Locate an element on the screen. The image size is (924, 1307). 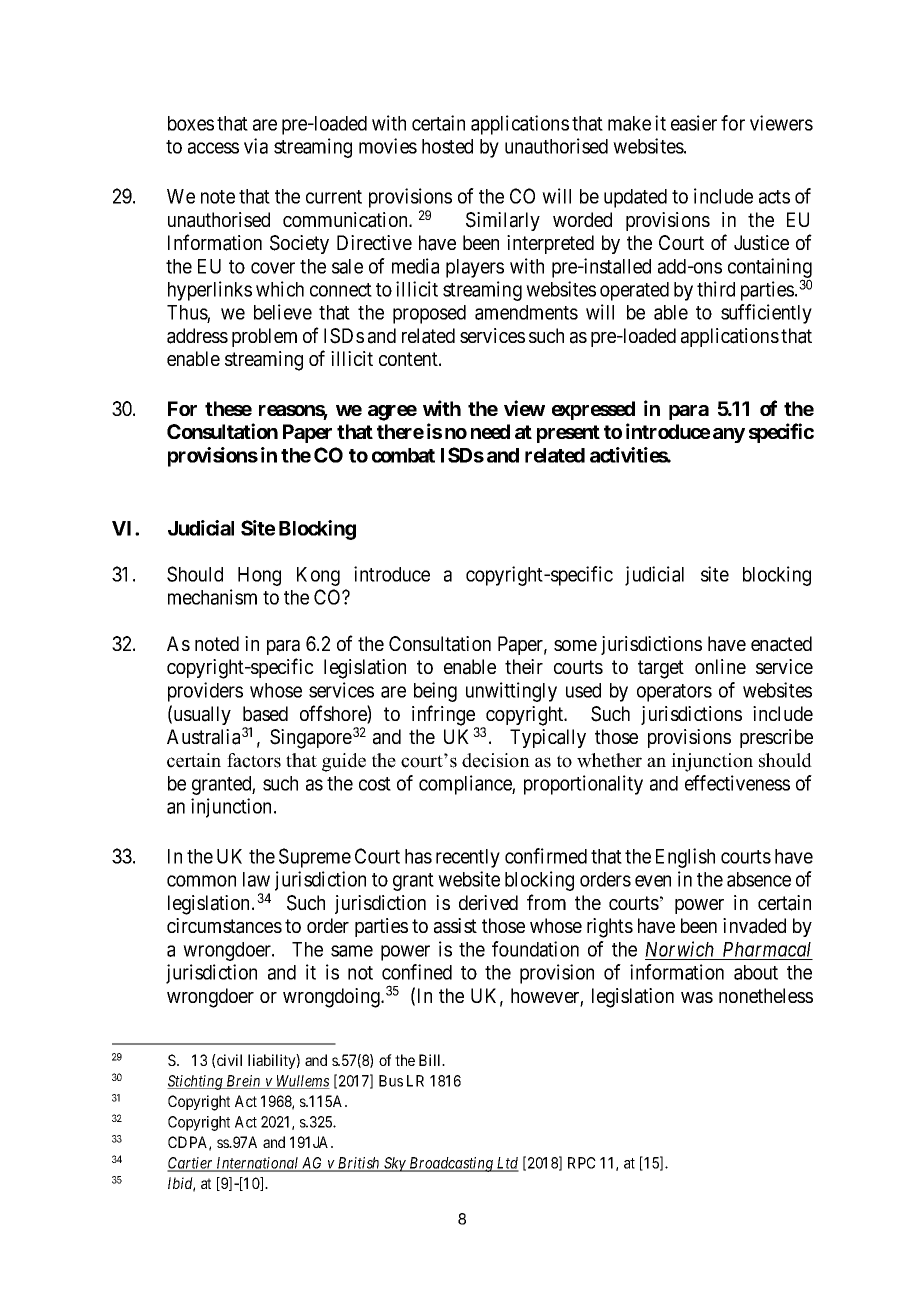
hosted is located at coordinates (447, 146).
